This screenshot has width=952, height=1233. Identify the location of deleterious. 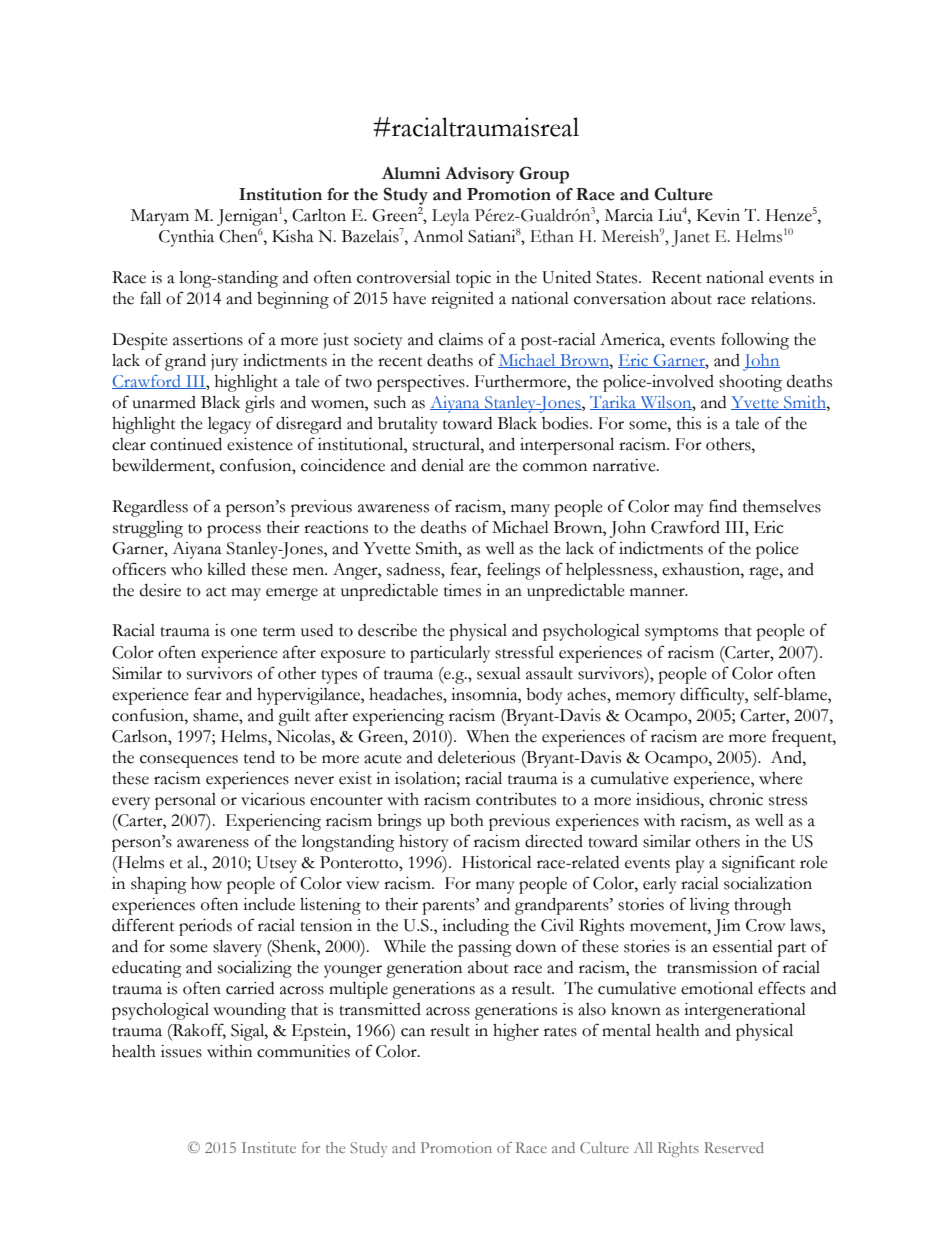
(476, 757).
